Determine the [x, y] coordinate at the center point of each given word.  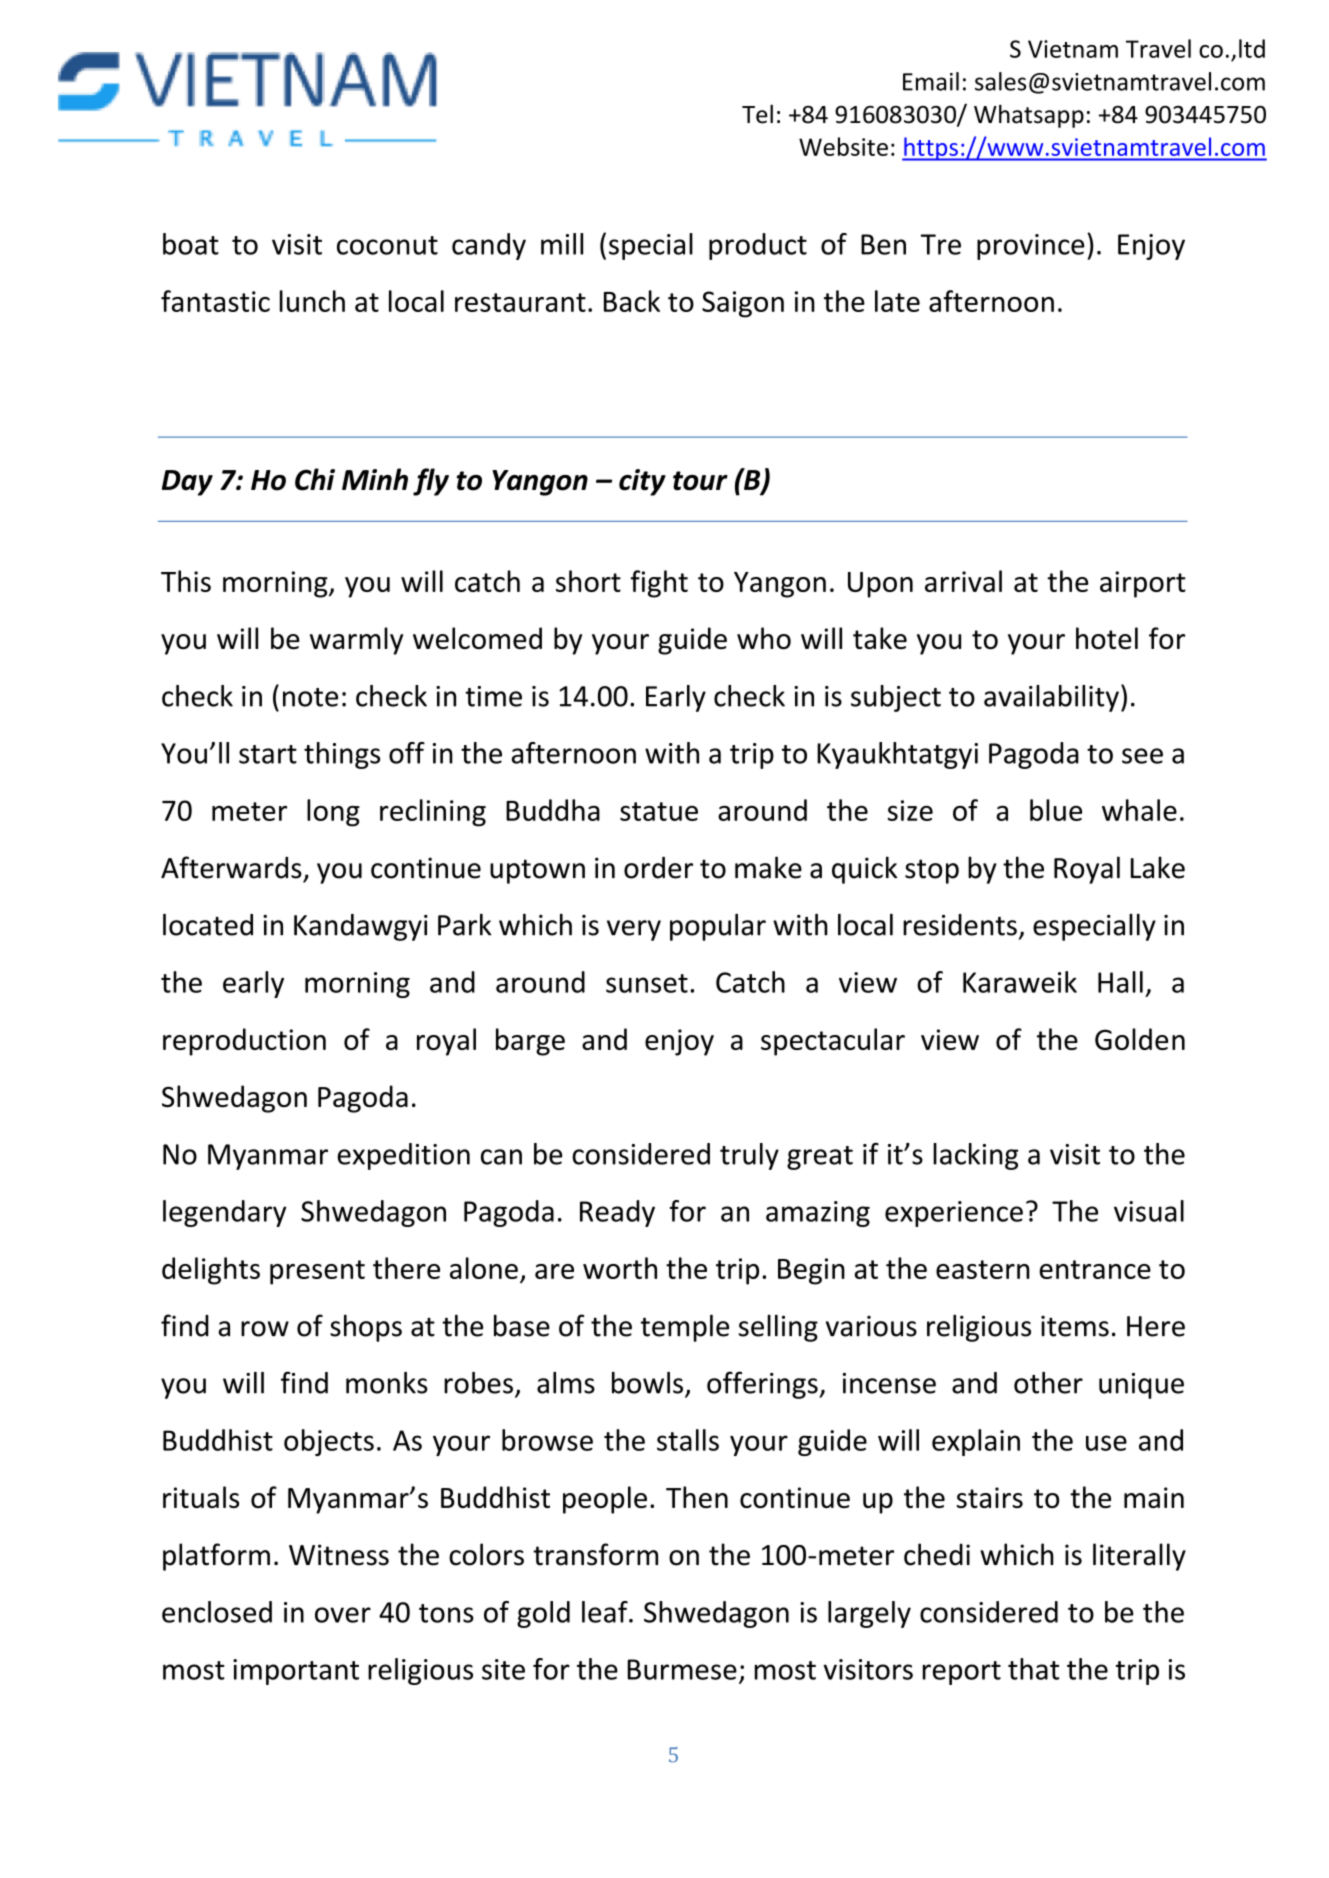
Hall [1120, 982]
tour [700, 481]
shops [366, 1328]
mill [562, 244]
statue [659, 811]
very [634, 930]
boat [191, 244]
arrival [963, 581]
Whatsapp [1029, 116]
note [310, 697]
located [208, 925]
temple [685, 1328]
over [343, 1615]
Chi [315, 479]
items [1075, 1326]
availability [1051, 698]
